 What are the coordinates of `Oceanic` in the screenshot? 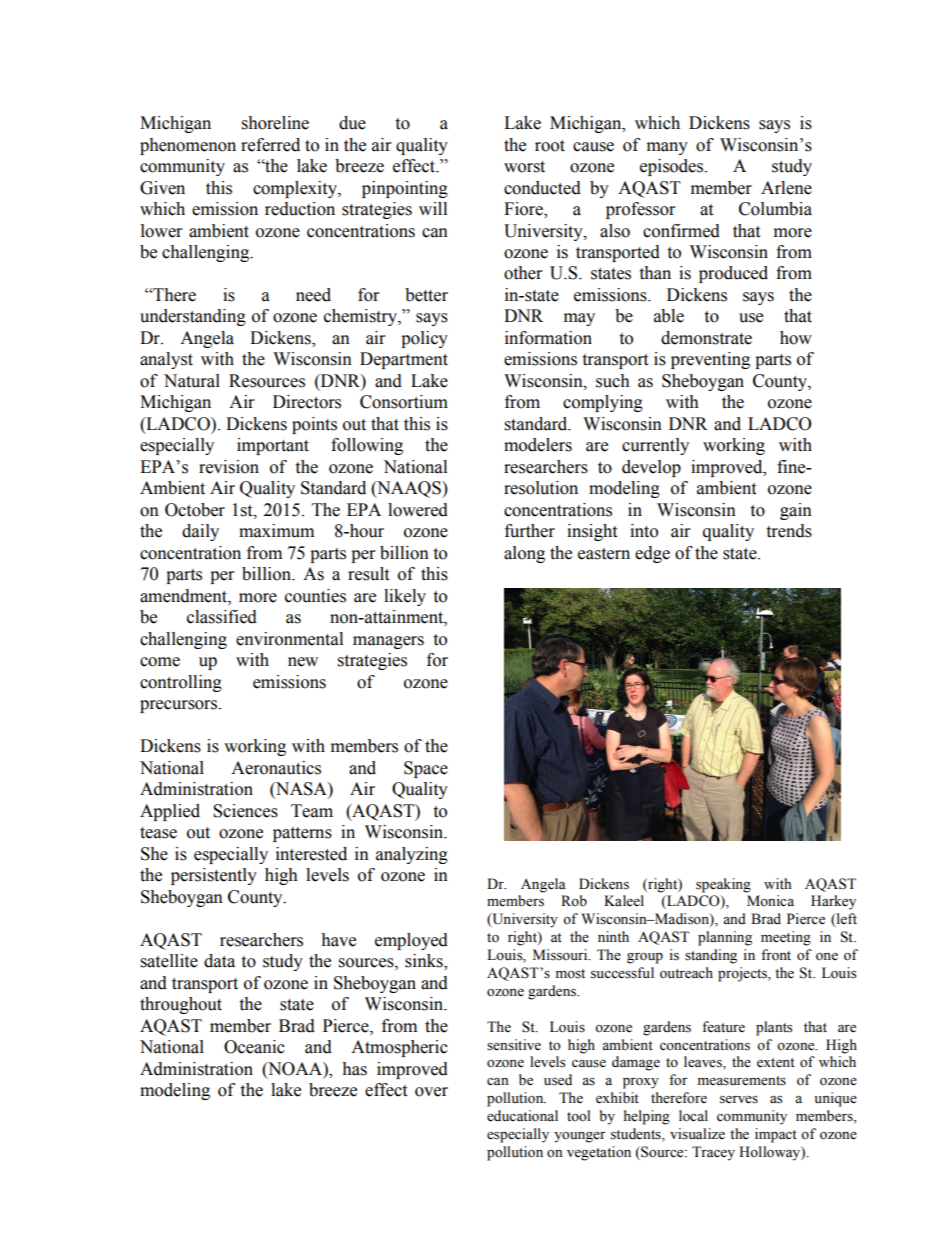 It's located at (254, 1047).
